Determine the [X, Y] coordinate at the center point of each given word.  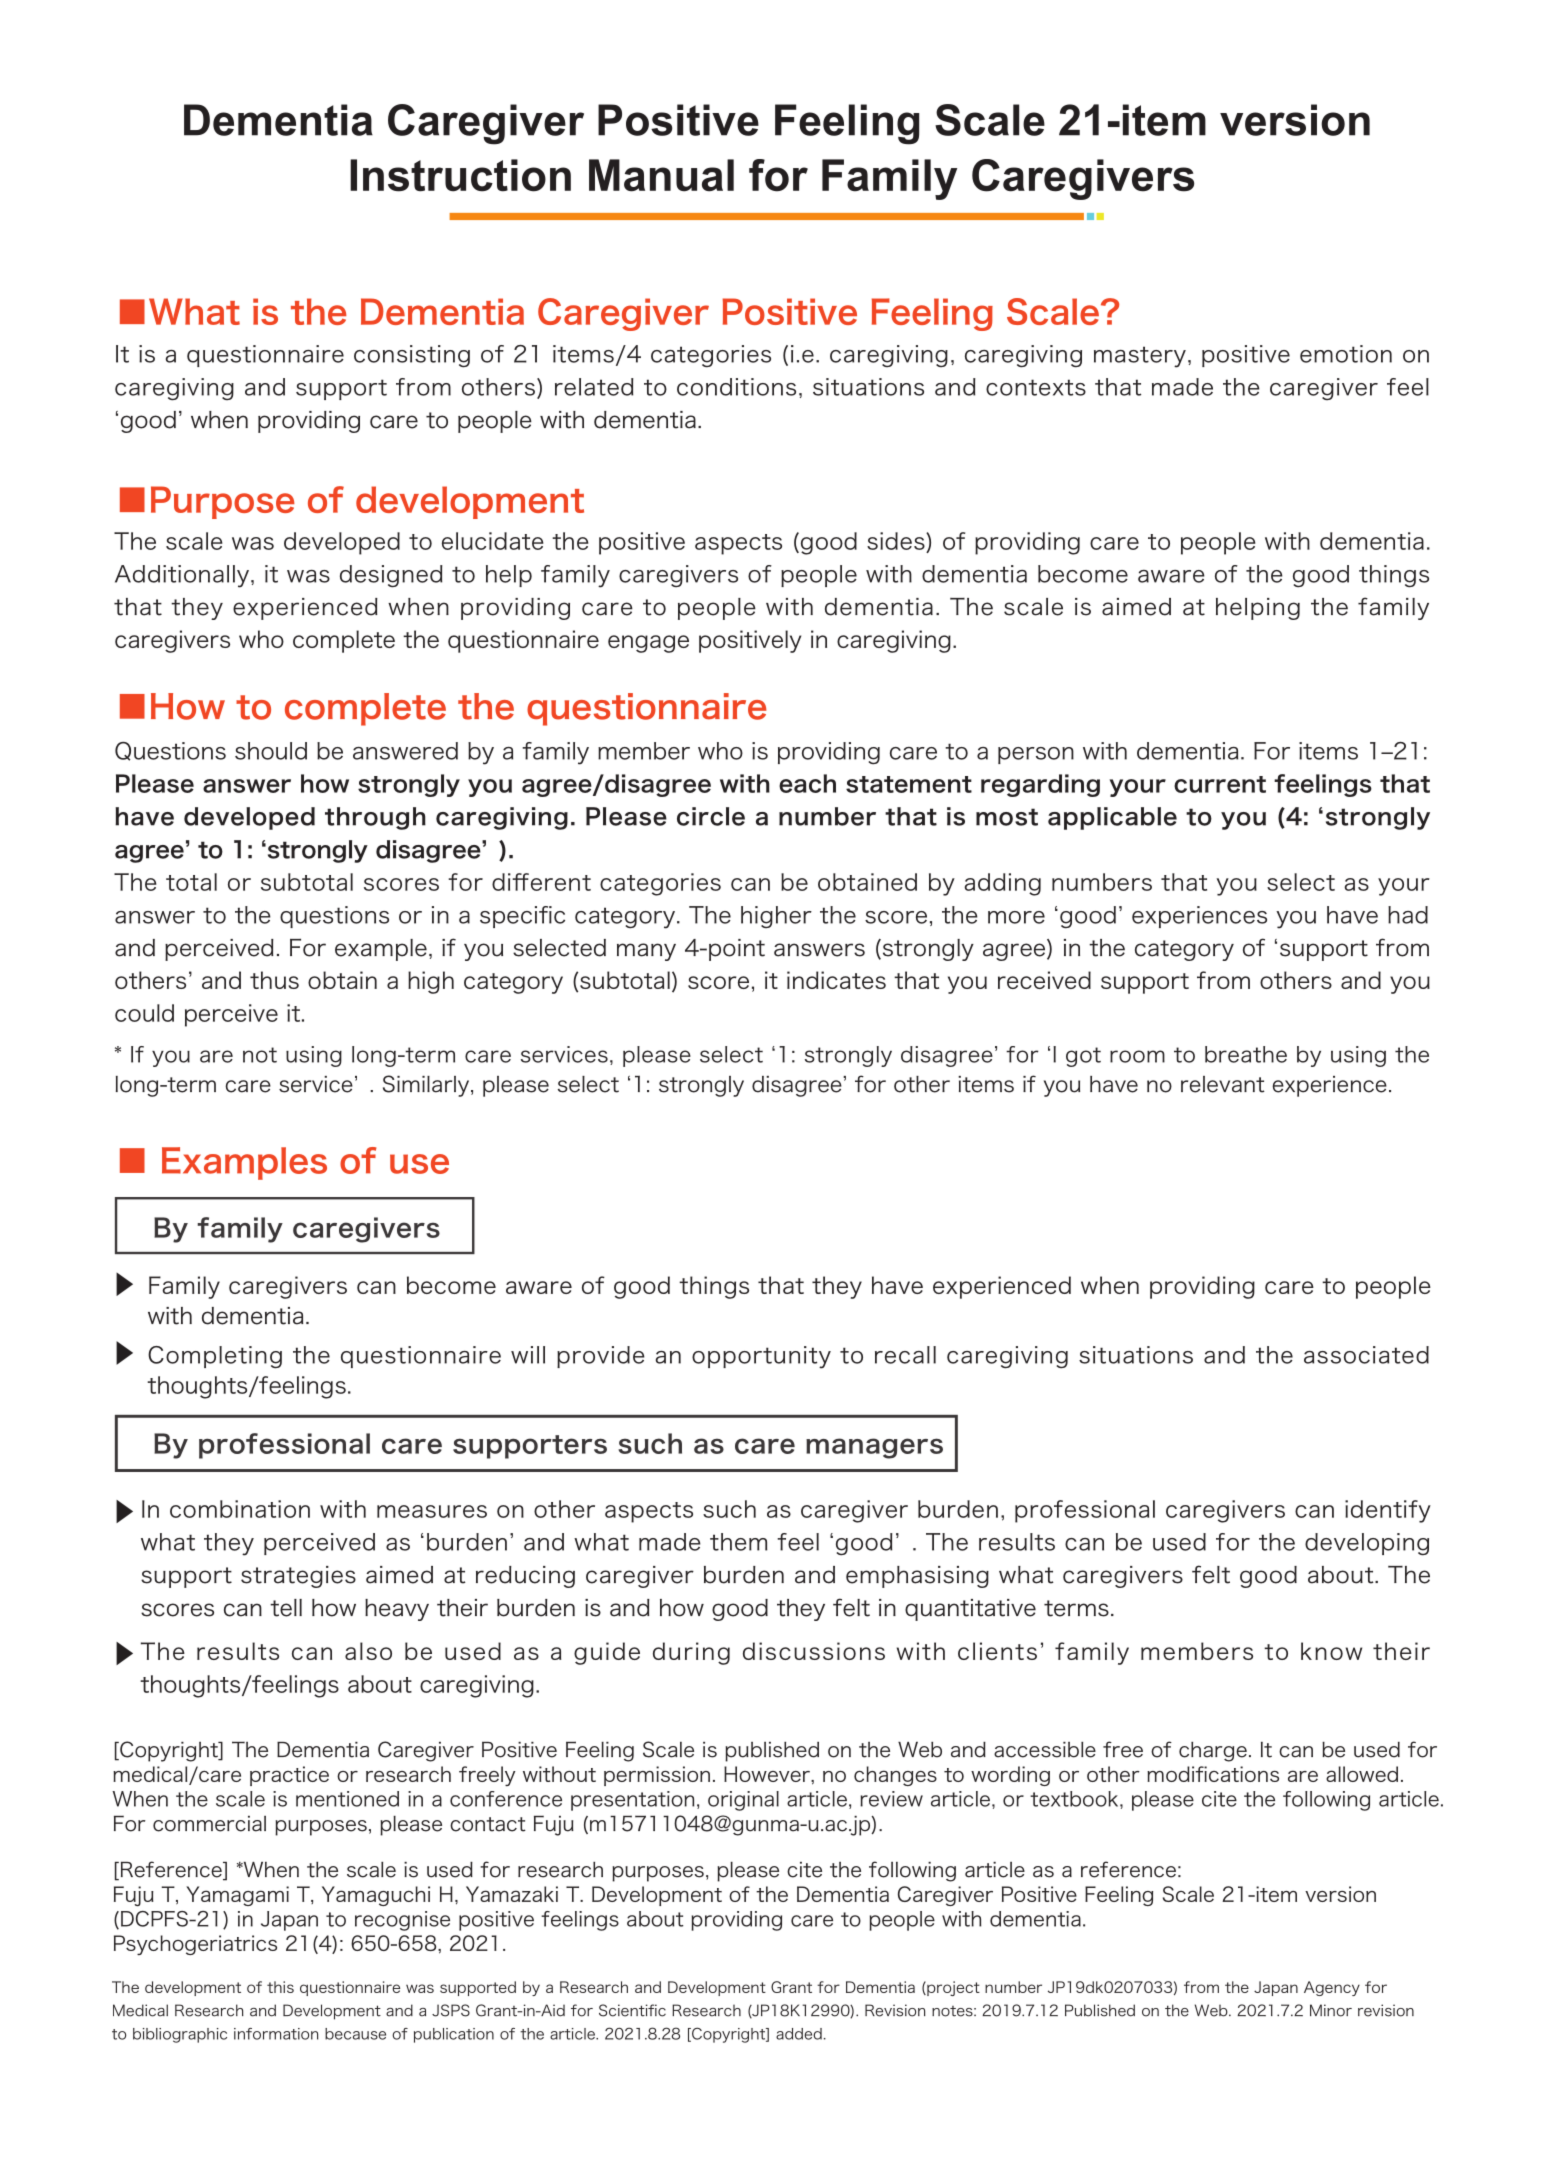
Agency [1332, 1988]
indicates [836, 980]
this [280, 1987]
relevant [1223, 1084]
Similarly [427, 1086]
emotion [1346, 354]
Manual [661, 175]
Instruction [460, 175]
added [799, 2034]
